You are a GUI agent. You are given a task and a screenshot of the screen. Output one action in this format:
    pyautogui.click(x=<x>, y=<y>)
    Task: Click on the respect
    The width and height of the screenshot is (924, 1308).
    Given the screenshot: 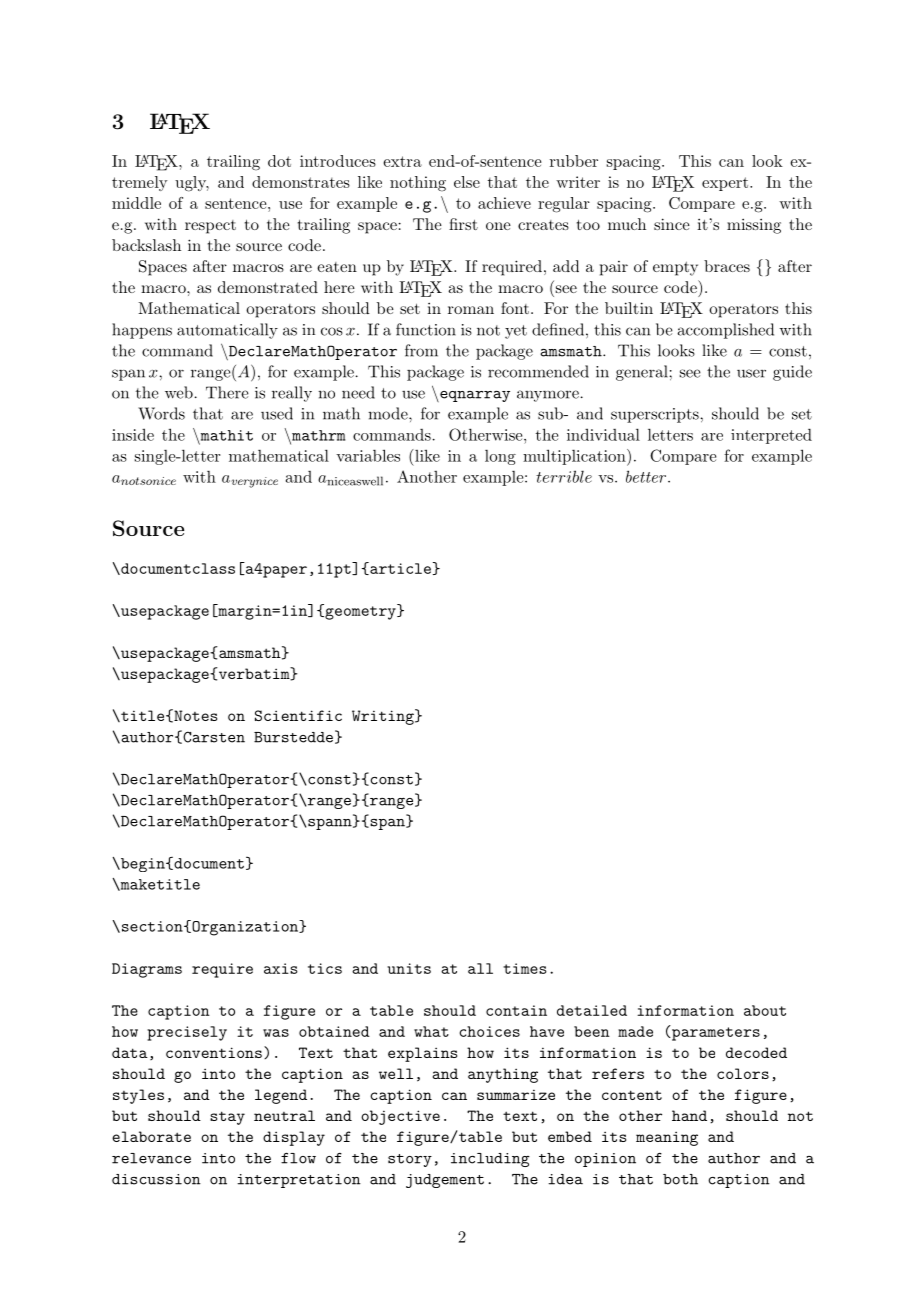 What is the action you would take?
    pyautogui.click(x=210, y=227)
